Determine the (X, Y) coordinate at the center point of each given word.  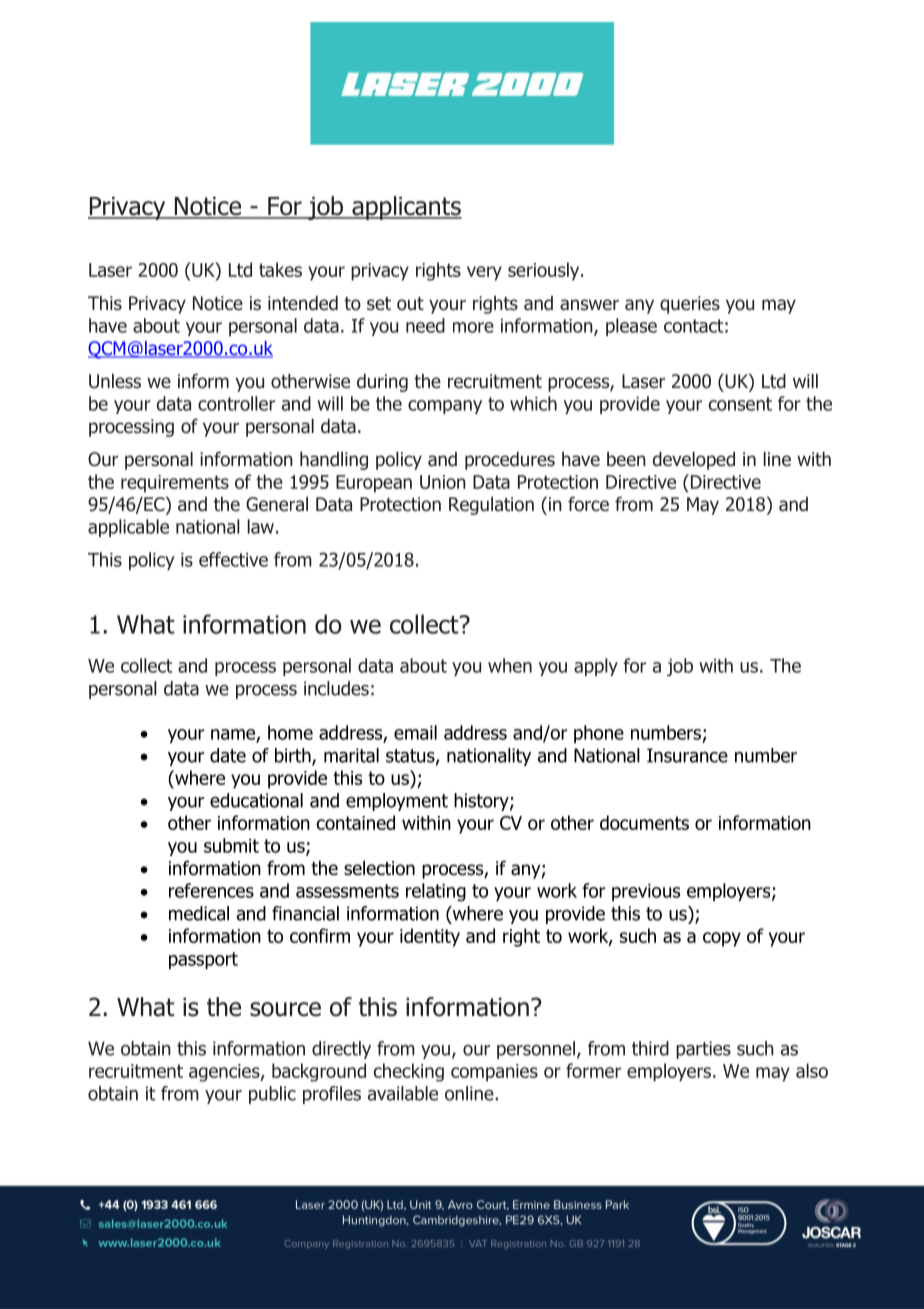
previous (646, 892)
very (484, 273)
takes (280, 269)
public (272, 1095)
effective (233, 559)
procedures (510, 461)
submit (231, 845)
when (510, 665)
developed (694, 461)
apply (596, 667)
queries (690, 305)
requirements (175, 484)
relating (436, 892)
